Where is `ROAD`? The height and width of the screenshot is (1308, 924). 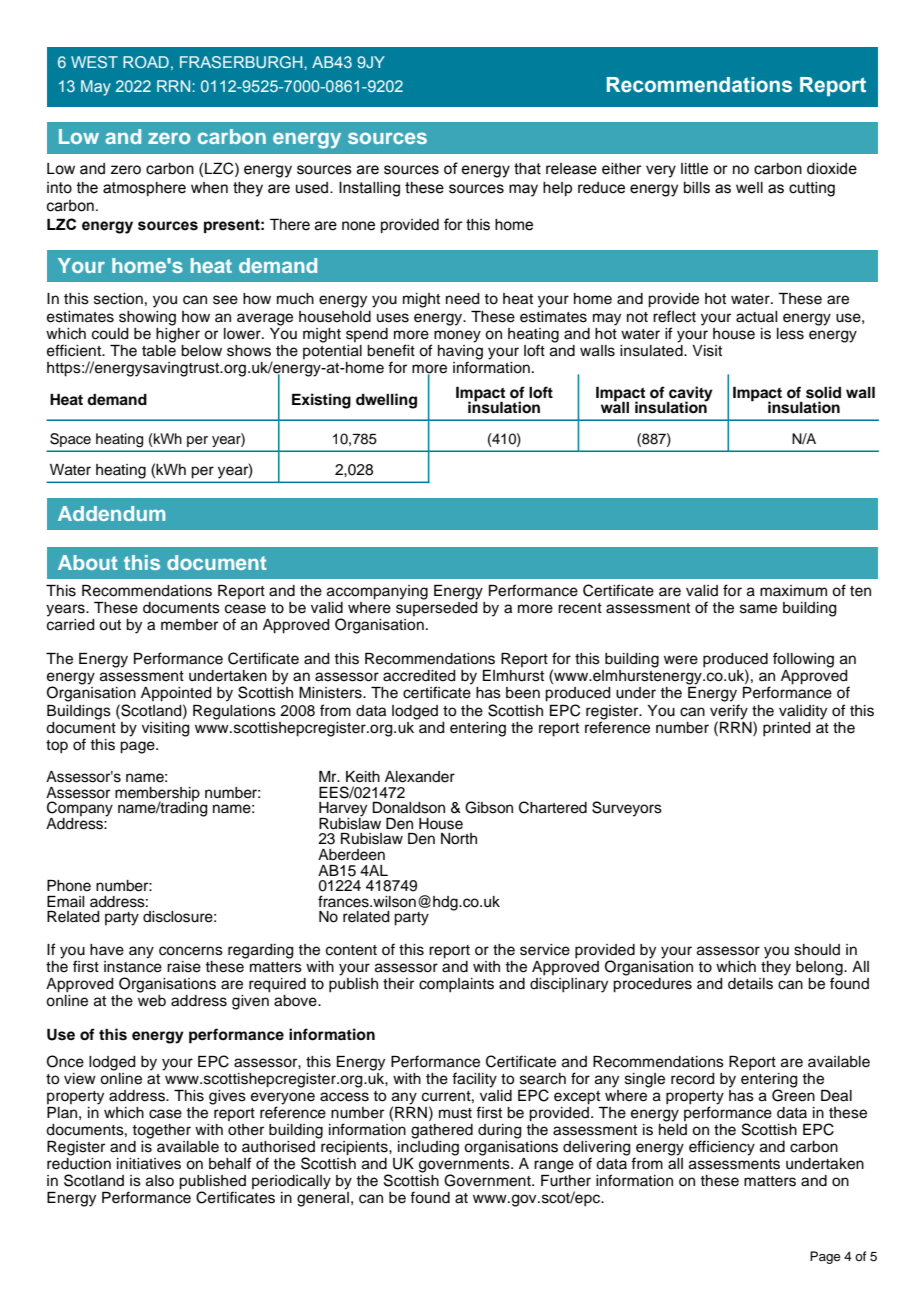
ROAD is located at coordinates (146, 62).
